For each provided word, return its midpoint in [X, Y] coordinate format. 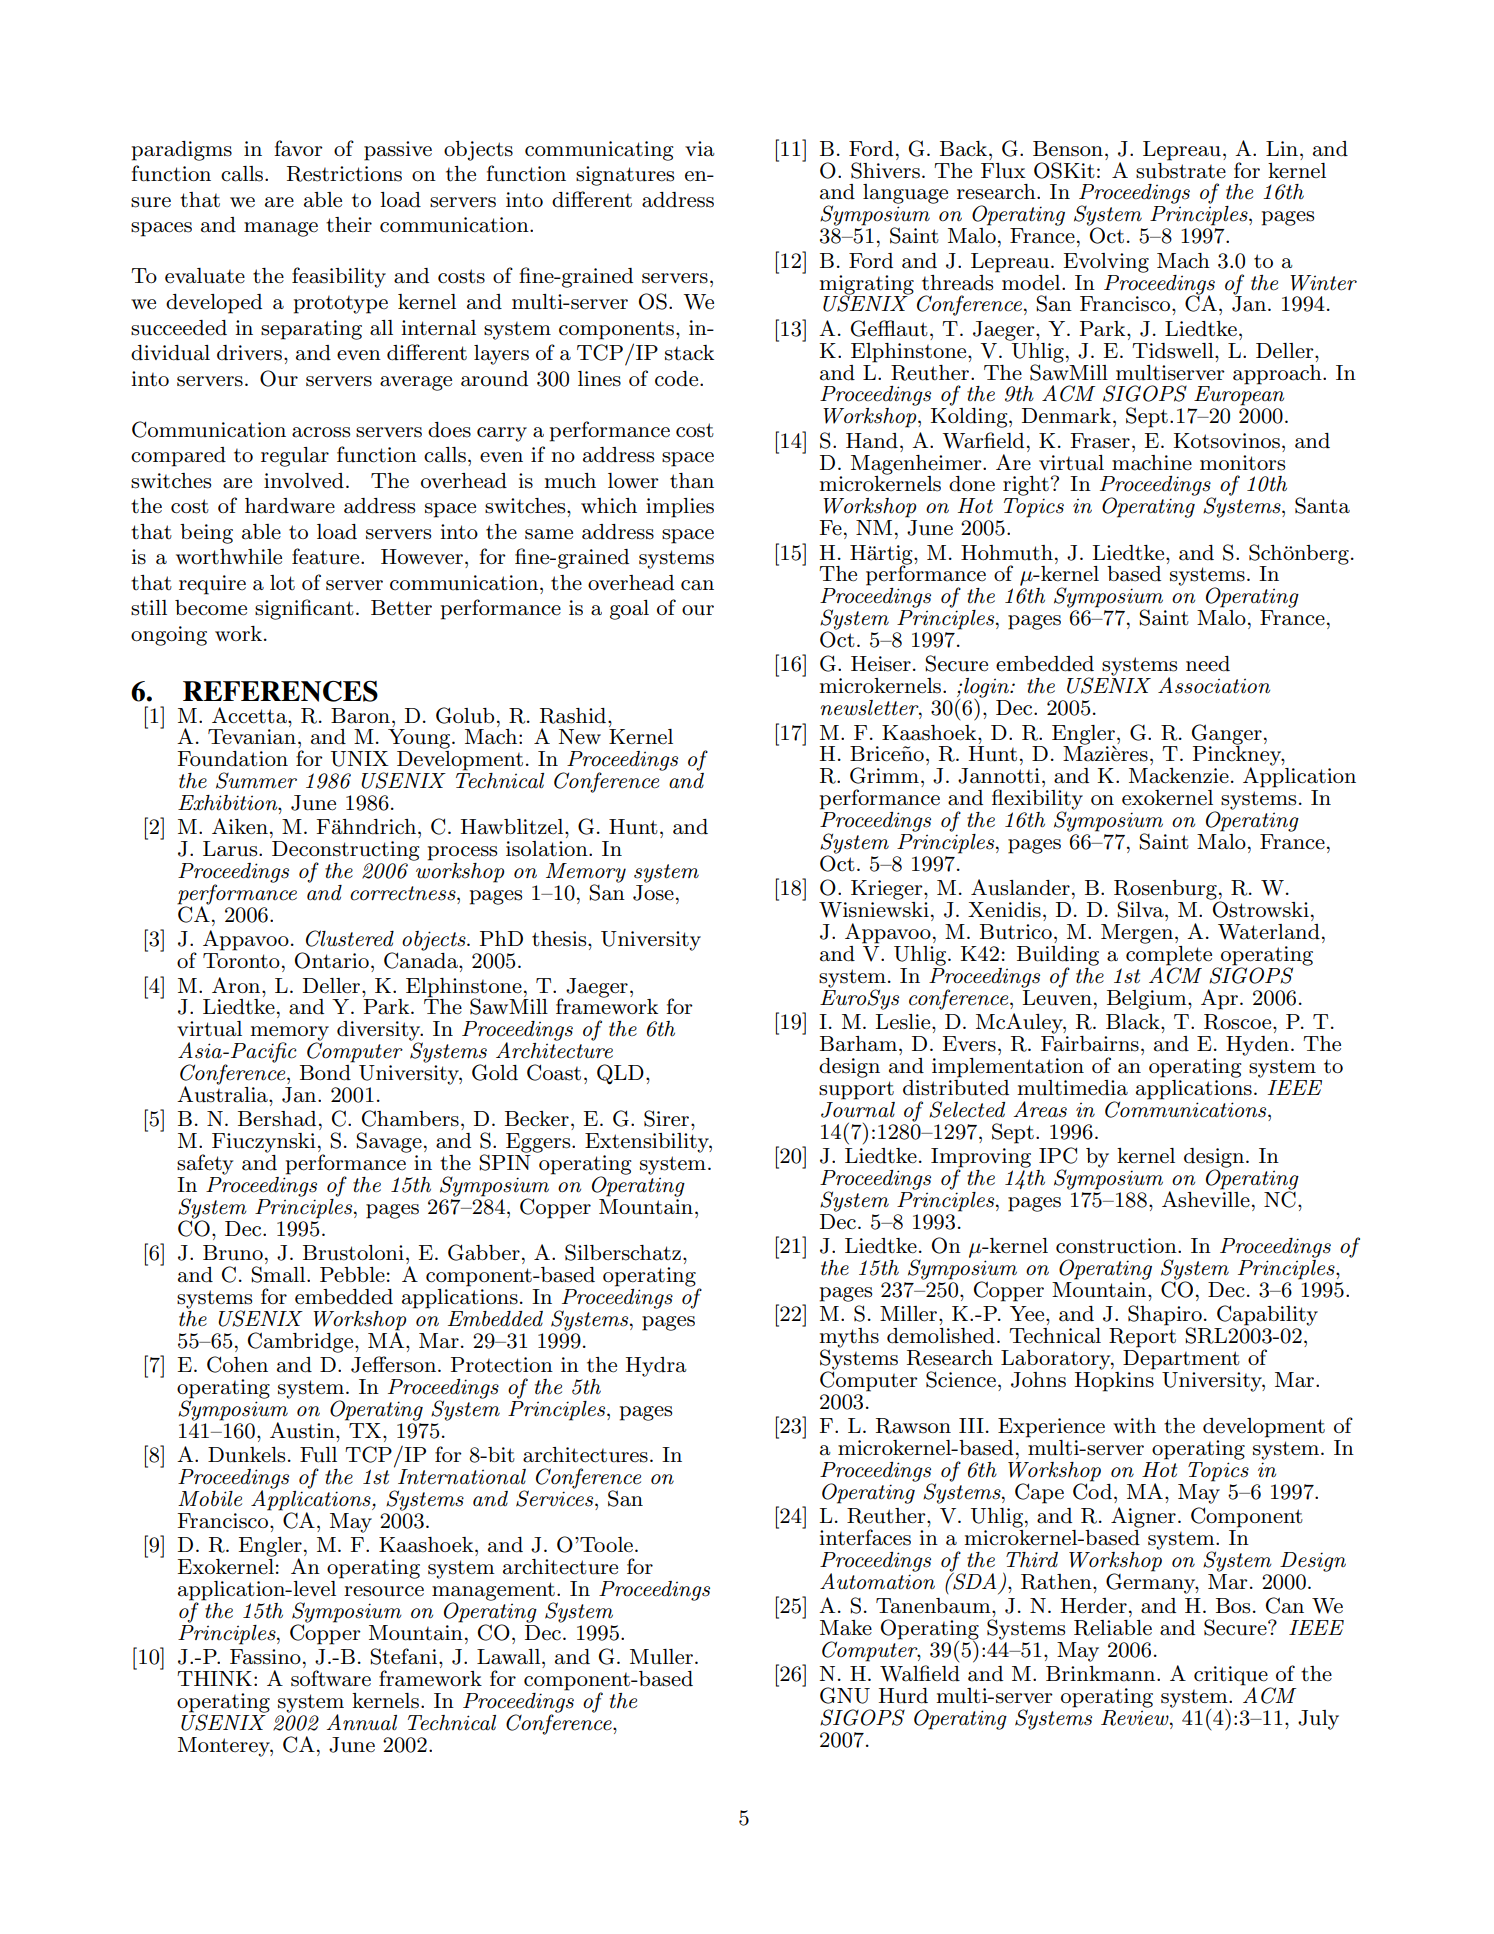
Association [1214, 685]
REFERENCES [280, 691]
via [700, 149]
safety [205, 1164]
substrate [1181, 169]
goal [629, 610]
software [331, 1678]
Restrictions [344, 174]
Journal [858, 1108]
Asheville [1206, 1198]
